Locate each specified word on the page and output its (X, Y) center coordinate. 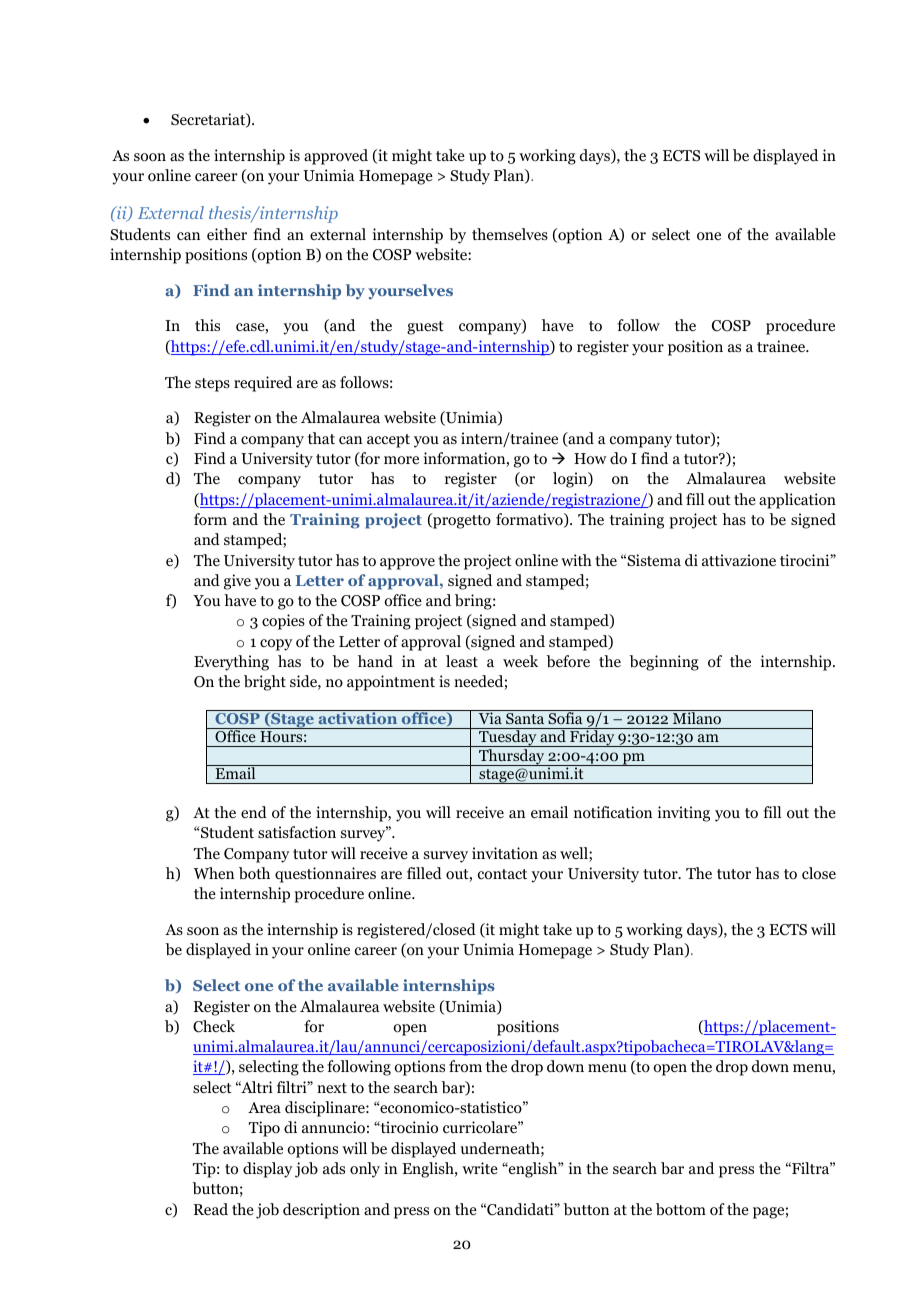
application (797, 501)
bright (265, 683)
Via (490, 717)
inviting (684, 814)
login (571, 480)
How (590, 459)
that (321, 438)
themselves (510, 234)
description (321, 1211)
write (480, 1168)
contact (502, 874)
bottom (681, 1209)
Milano (696, 717)
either (227, 234)
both (254, 873)
